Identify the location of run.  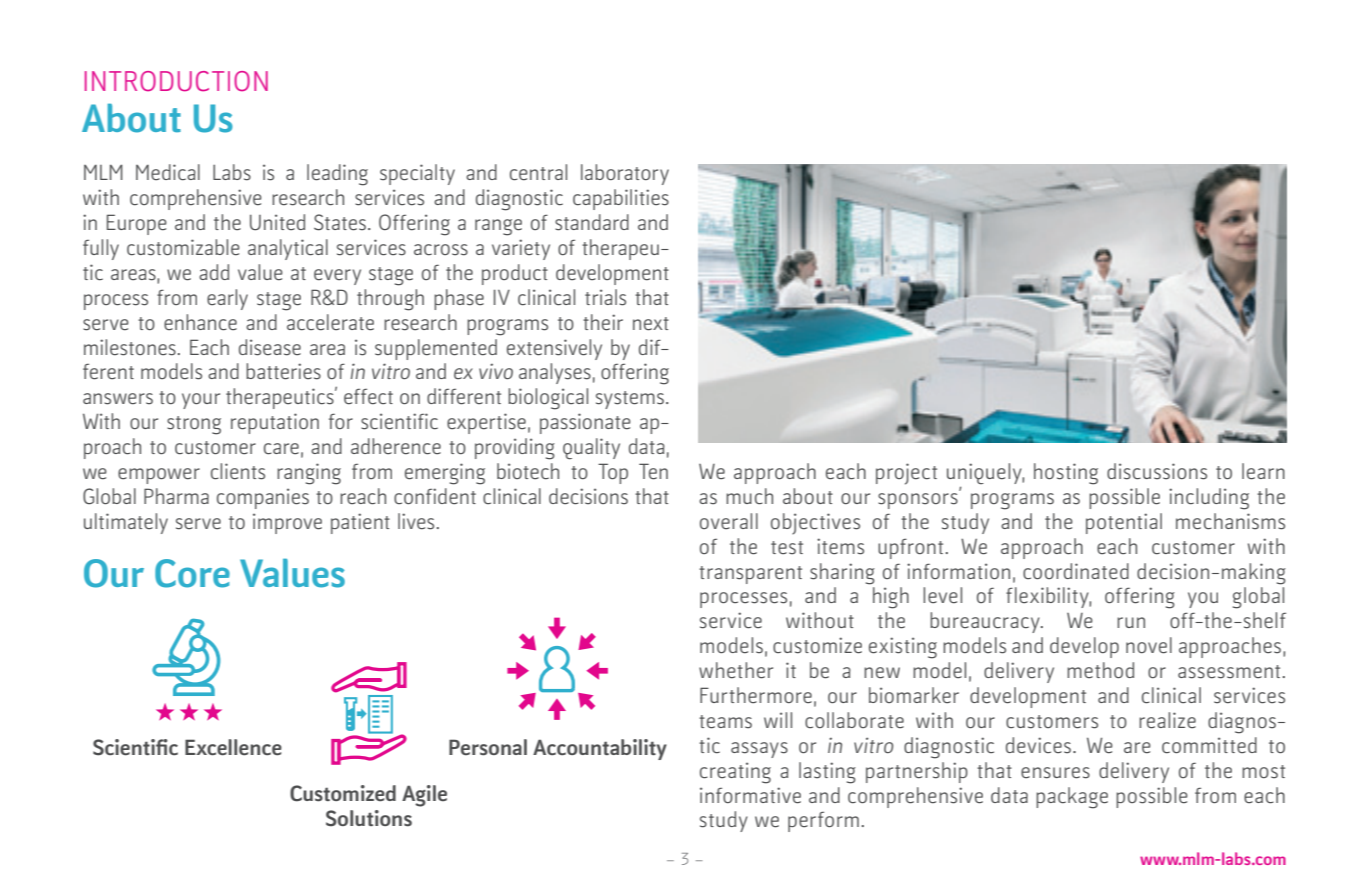
(1131, 622).
